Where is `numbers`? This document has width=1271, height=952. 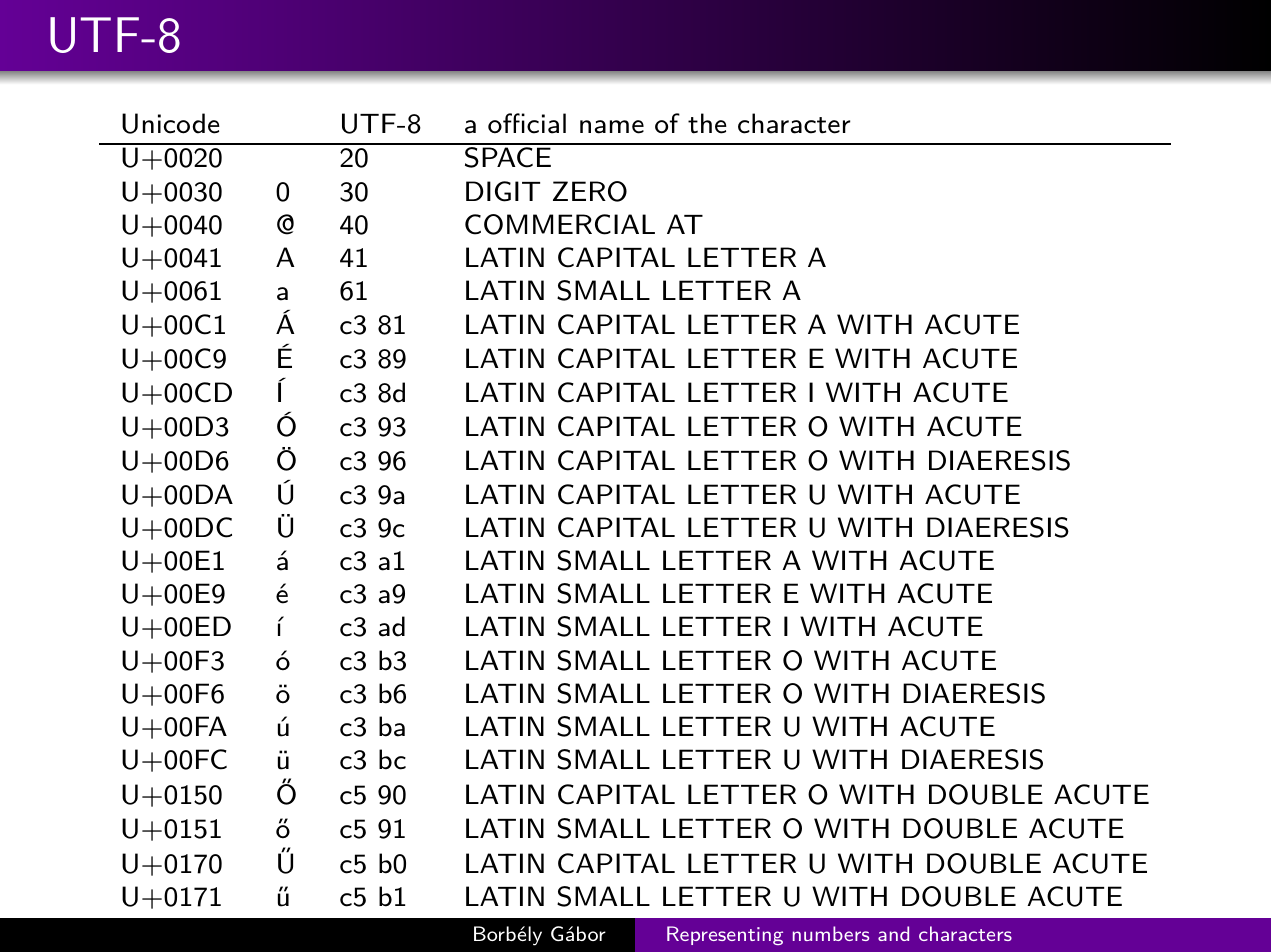
numbers is located at coordinates (831, 933).
